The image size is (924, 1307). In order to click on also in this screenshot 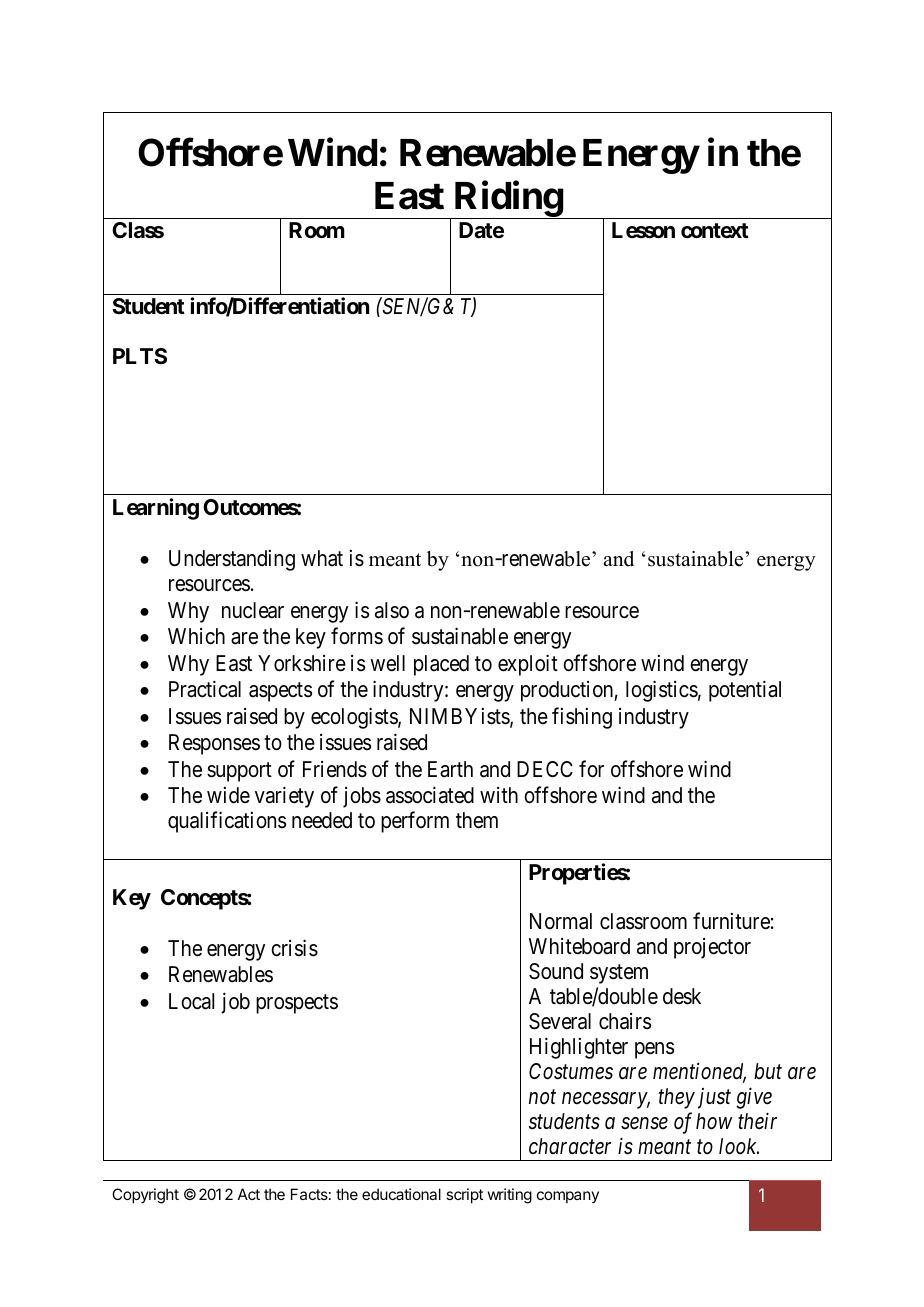, I will do `click(392, 610)`.
